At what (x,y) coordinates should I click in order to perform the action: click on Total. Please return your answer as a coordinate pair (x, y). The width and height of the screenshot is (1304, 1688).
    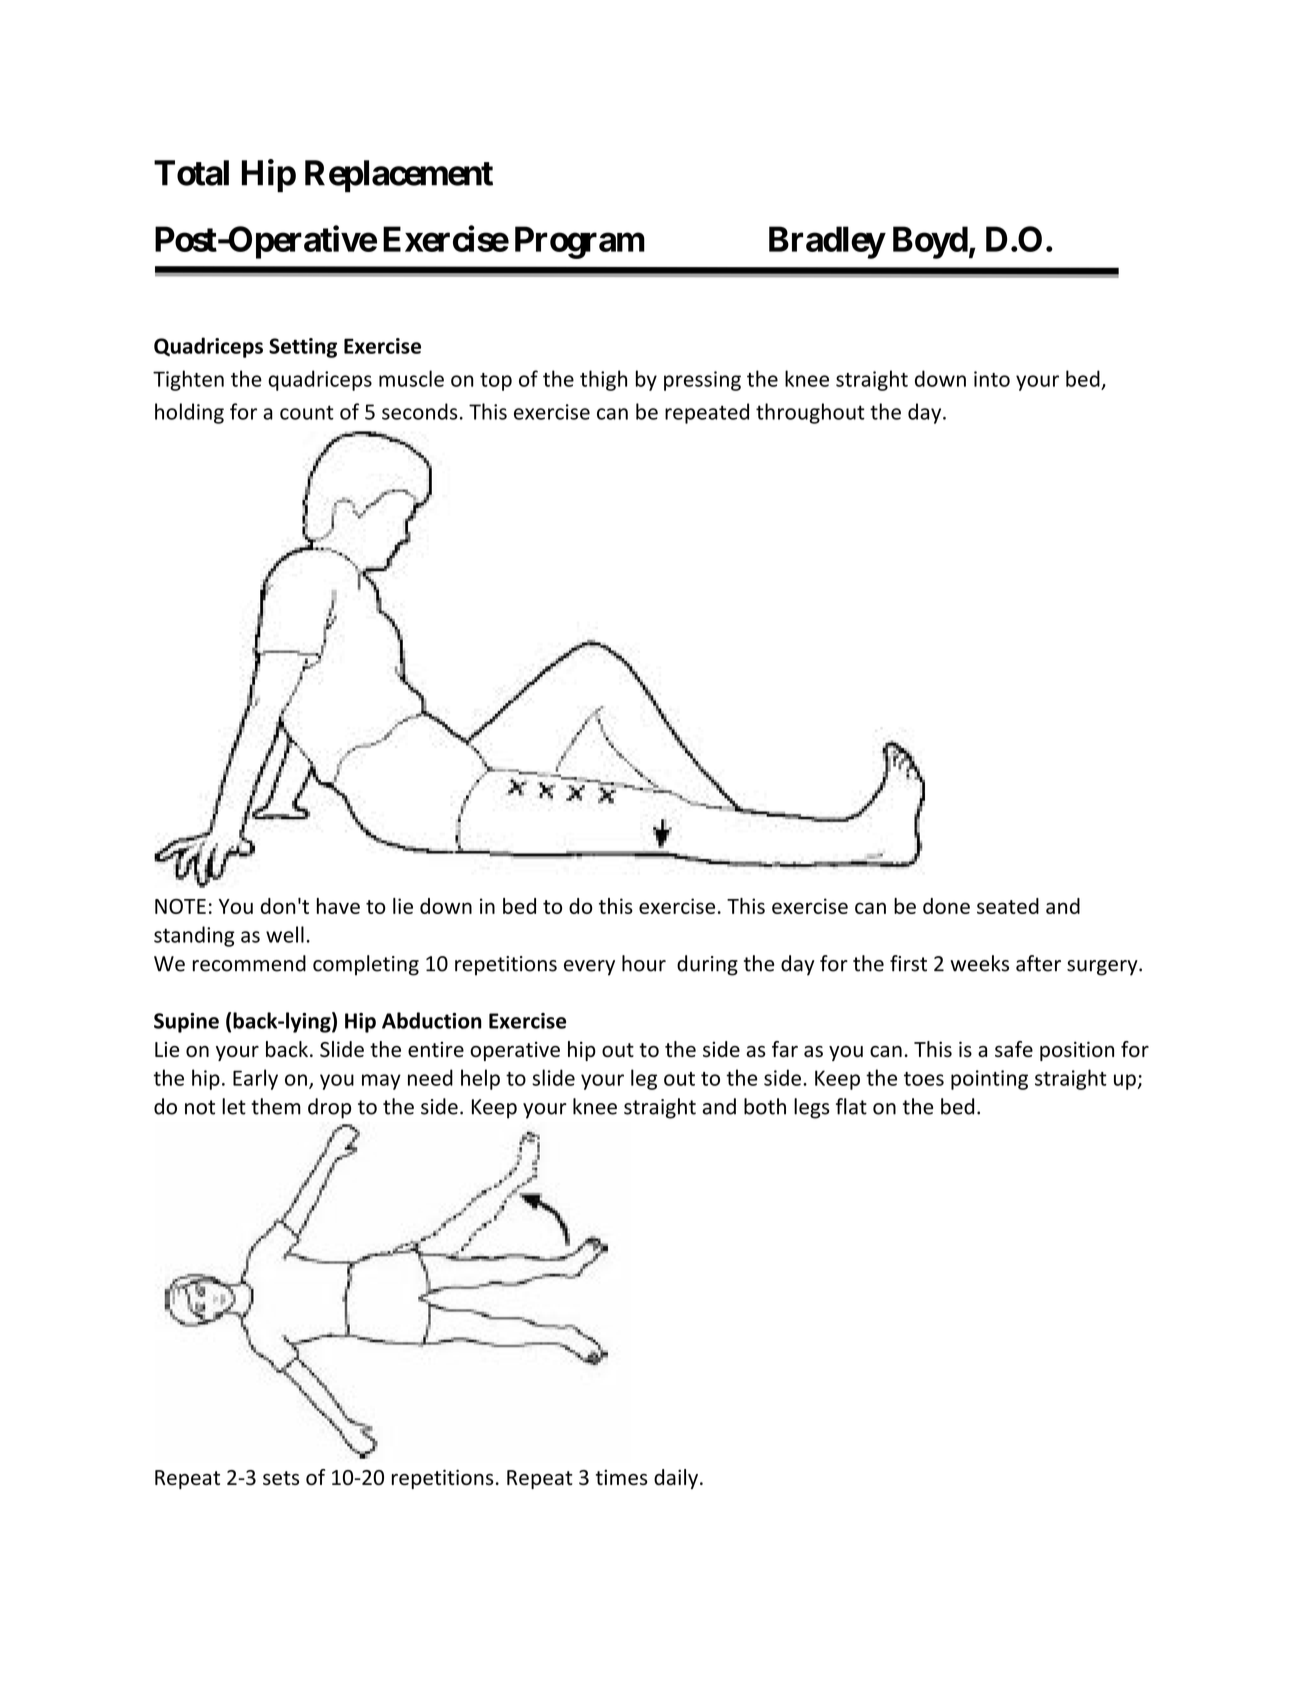
    Looking at the image, I should click on (191, 173).
